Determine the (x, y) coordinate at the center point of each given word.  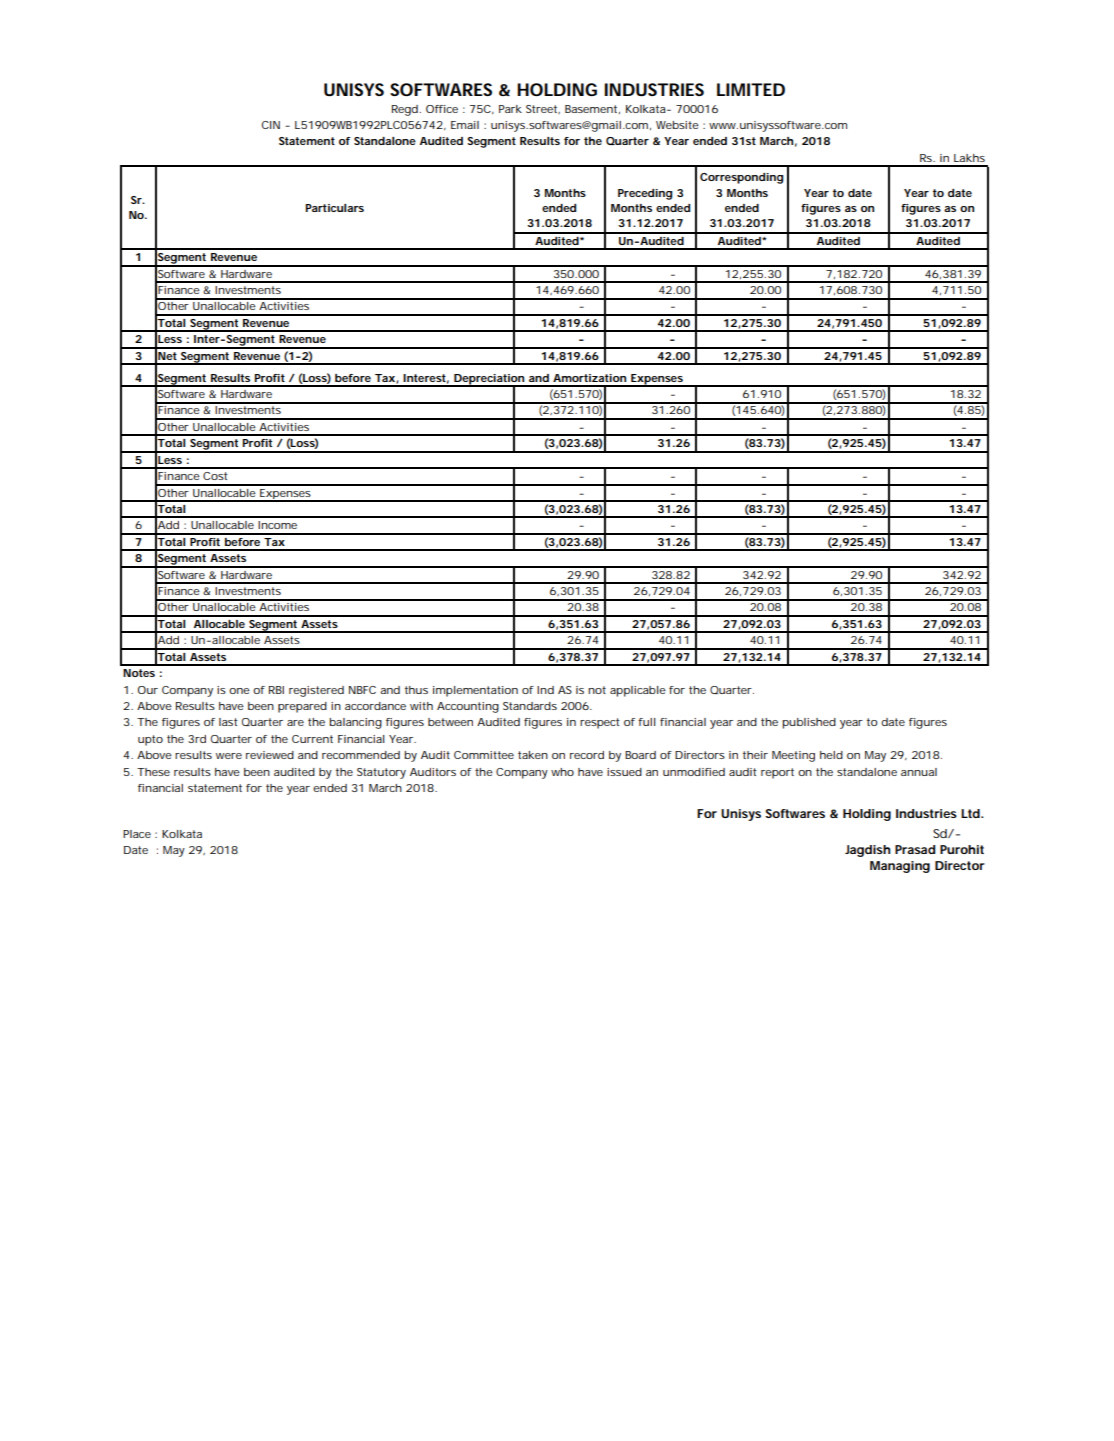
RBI (276, 690)
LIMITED (751, 89)
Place (137, 834)
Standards (530, 706)
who (562, 772)
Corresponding (741, 178)
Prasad (915, 849)
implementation (475, 691)
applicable (638, 691)
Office (442, 109)
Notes (139, 673)
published (809, 723)
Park (510, 109)
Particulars (335, 208)
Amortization (589, 378)
